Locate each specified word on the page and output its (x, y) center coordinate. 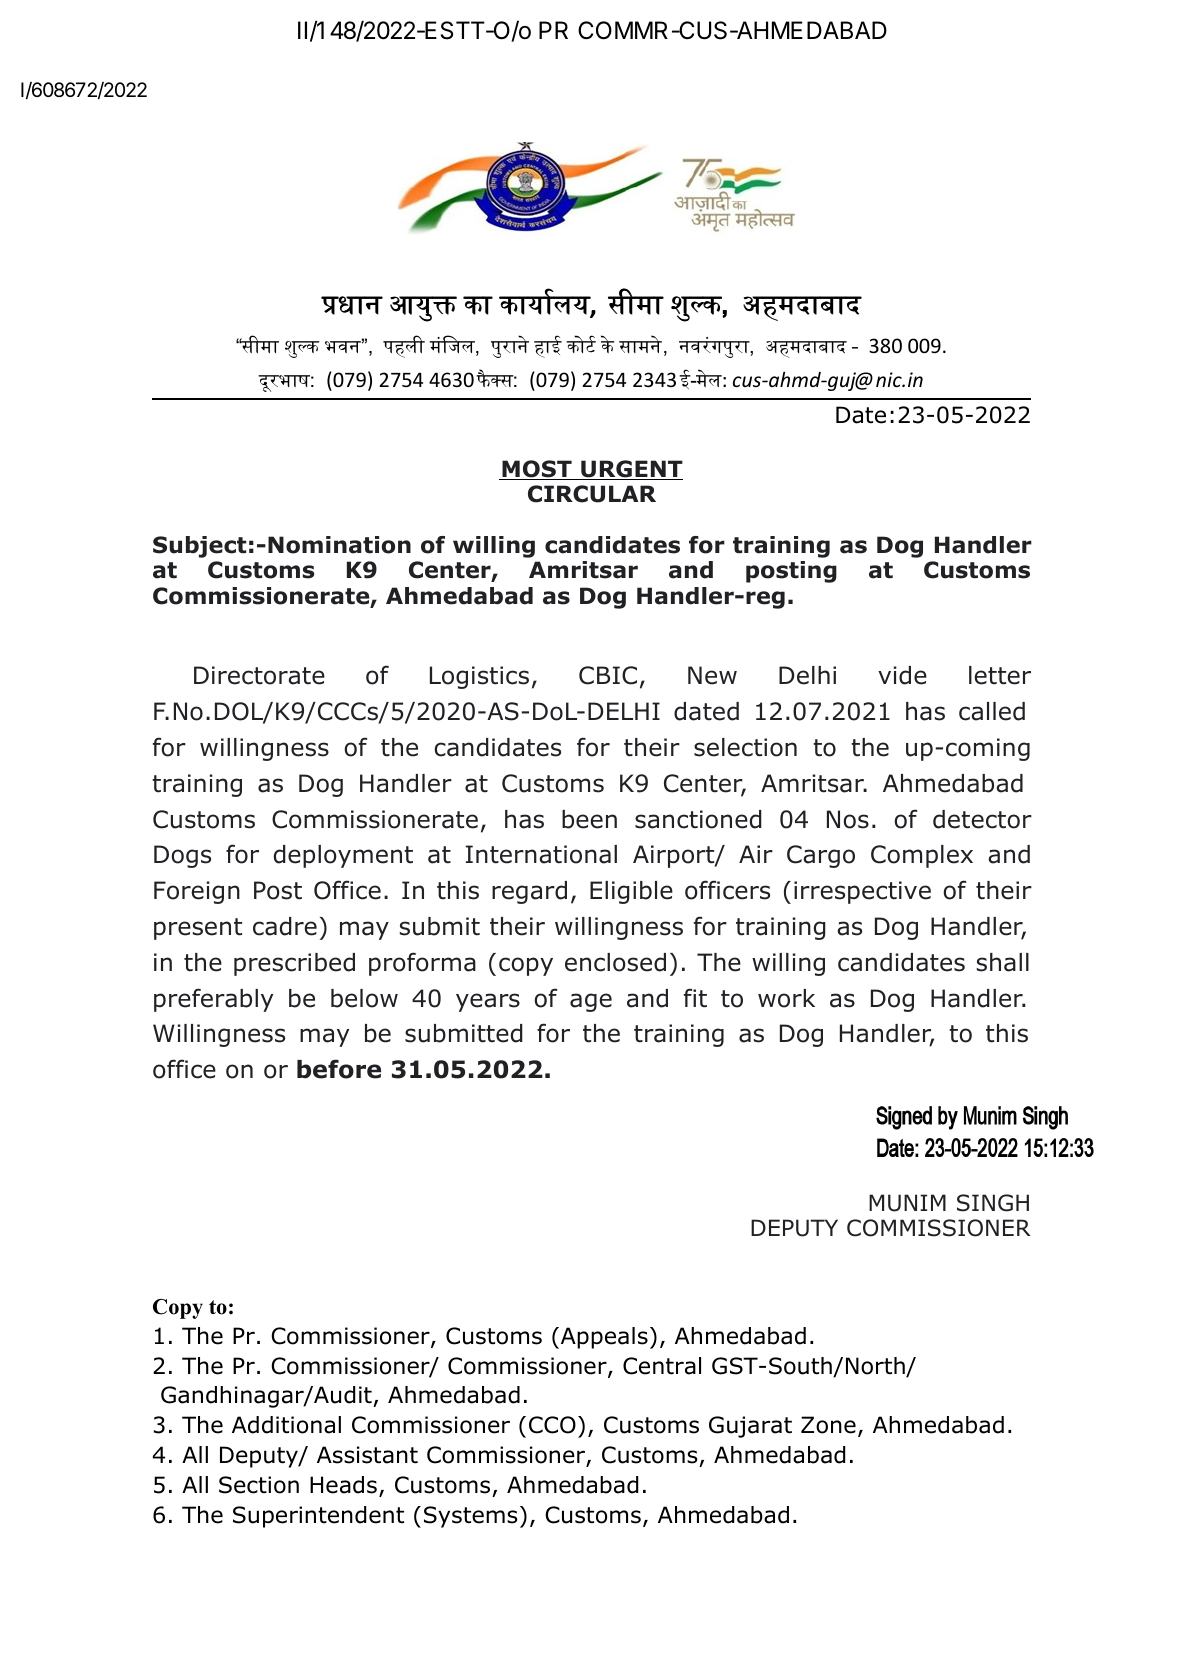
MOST (537, 470)
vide (902, 675)
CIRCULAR (592, 494)
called (992, 711)
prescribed (294, 964)
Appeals (604, 1338)
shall (1003, 962)
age (591, 1002)
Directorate (259, 675)
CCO (552, 1425)
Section (259, 1485)
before (339, 1069)
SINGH (993, 1203)
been (589, 819)
